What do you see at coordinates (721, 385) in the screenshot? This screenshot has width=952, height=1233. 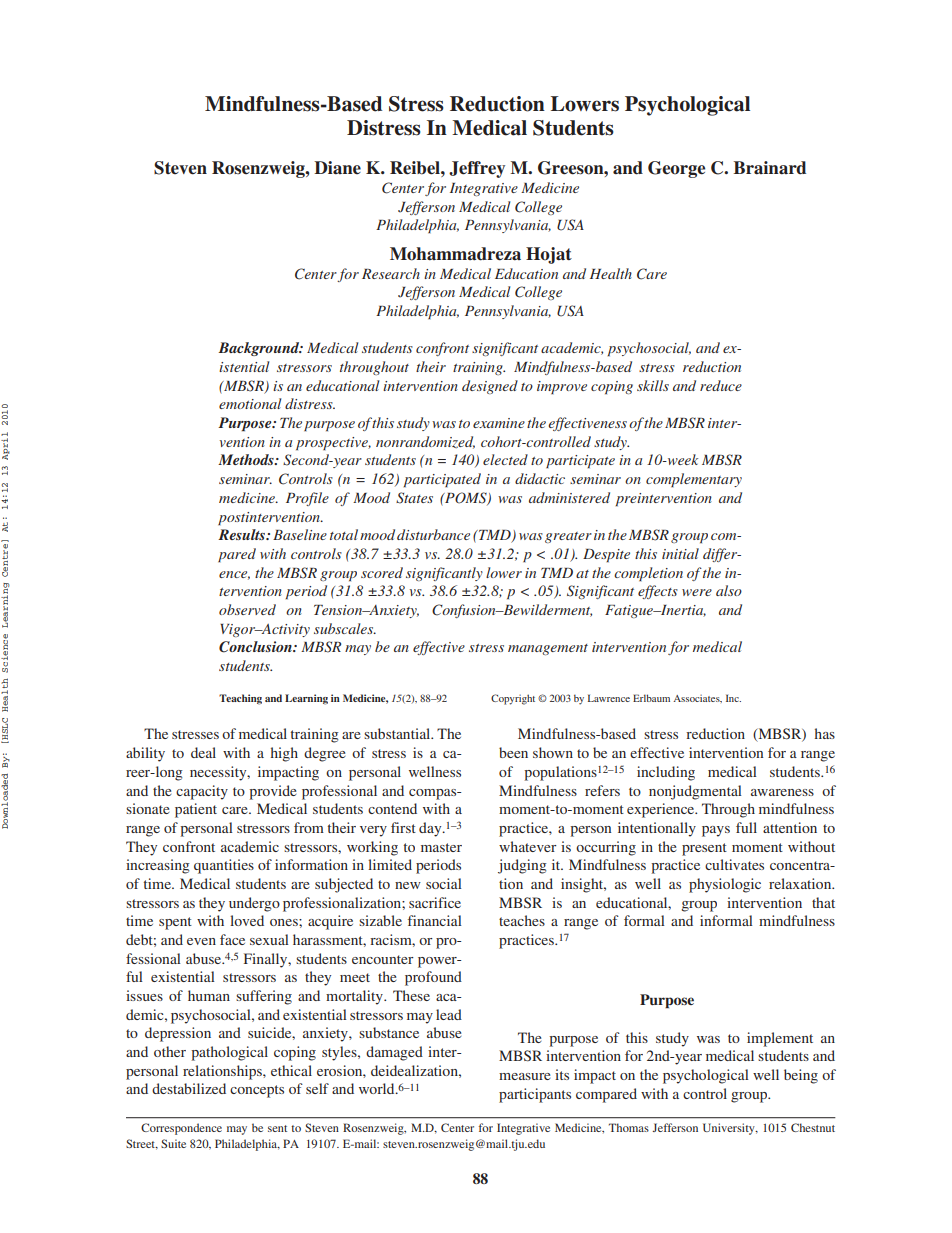 I see `reduce` at bounding box center [721, 385].
